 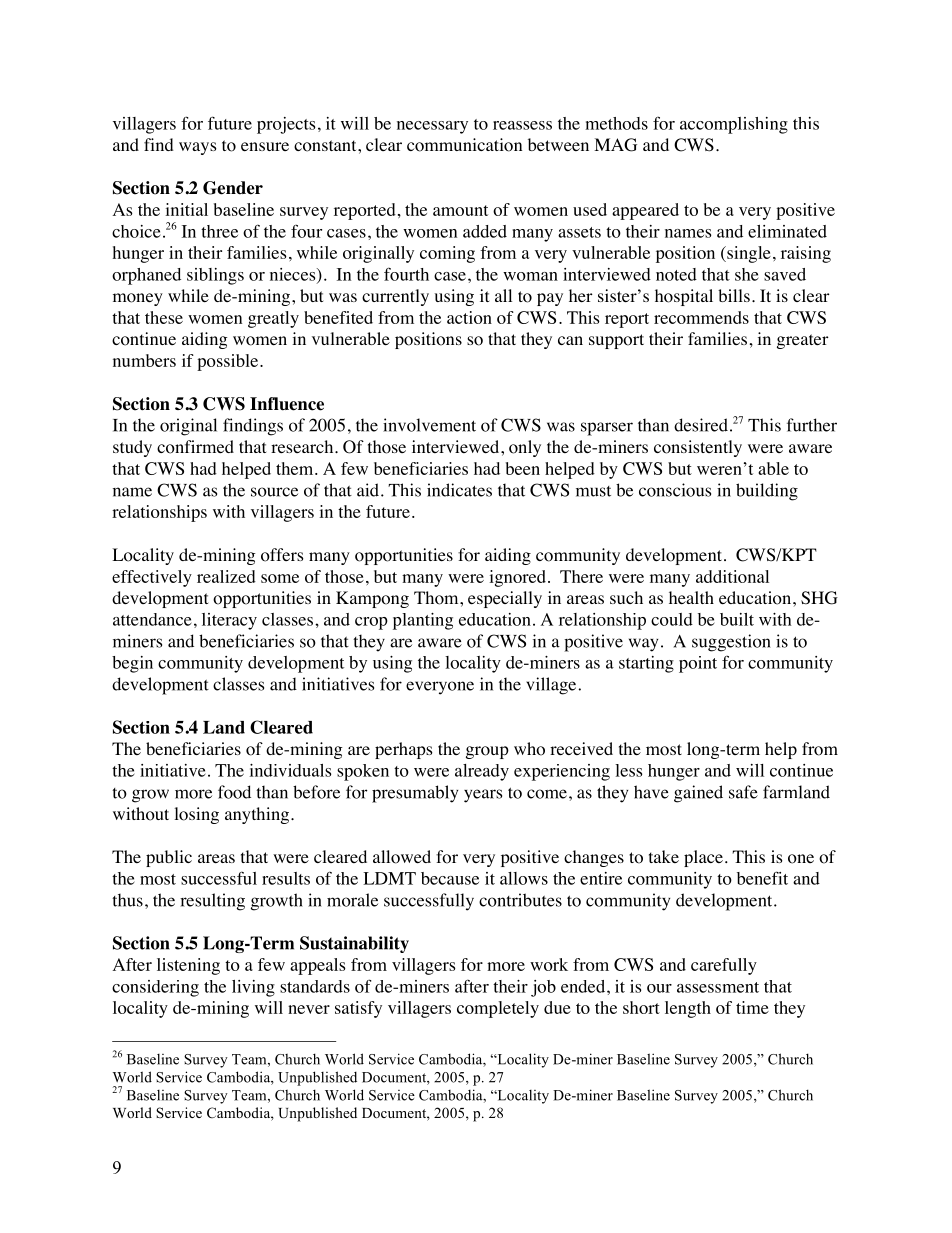 What do you see at coordinates (464, 145) in the screenshot?
I see `communication` at bounding box center [464, 145].
